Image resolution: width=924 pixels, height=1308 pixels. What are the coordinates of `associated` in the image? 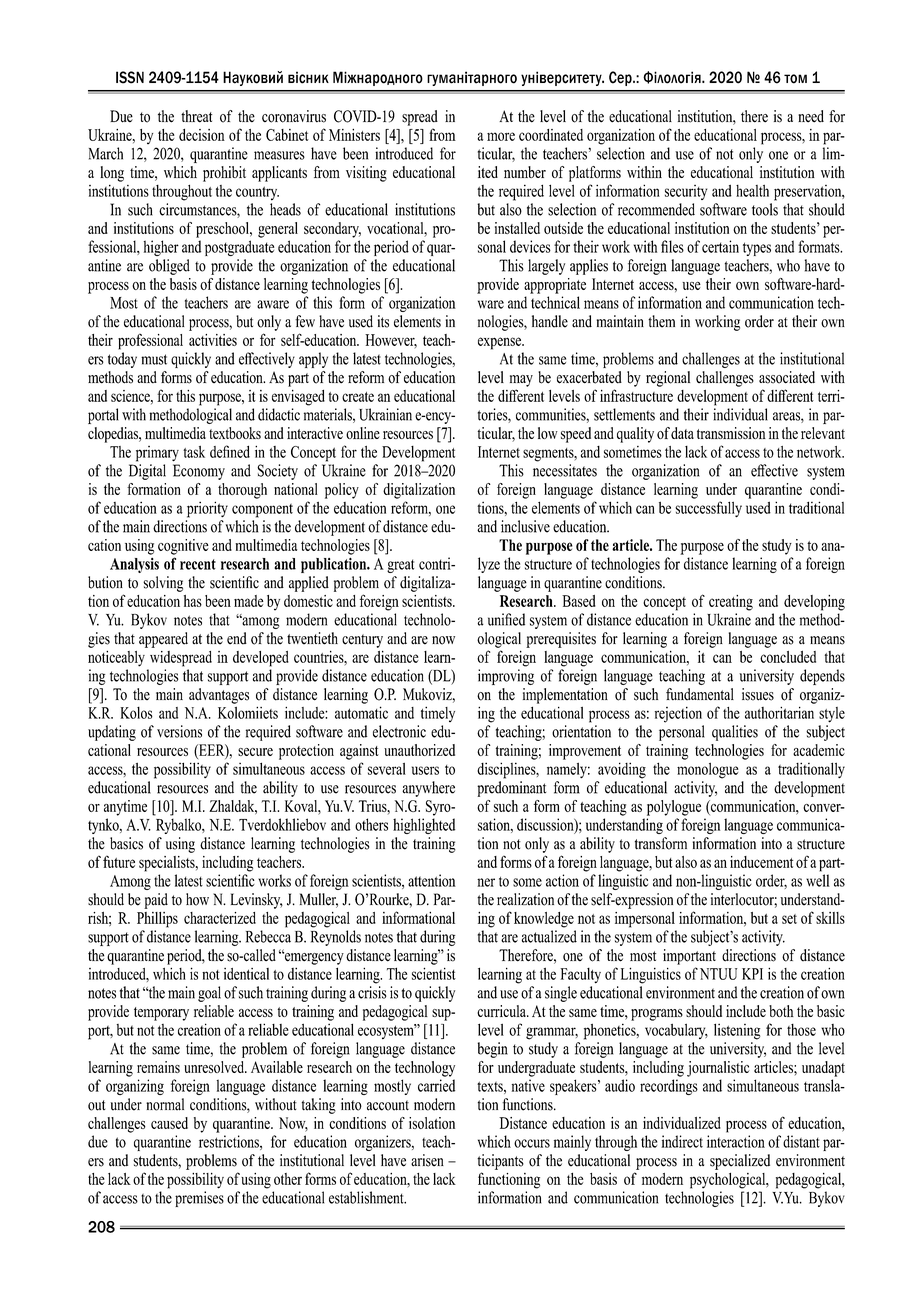 It's located at (787, 377).
